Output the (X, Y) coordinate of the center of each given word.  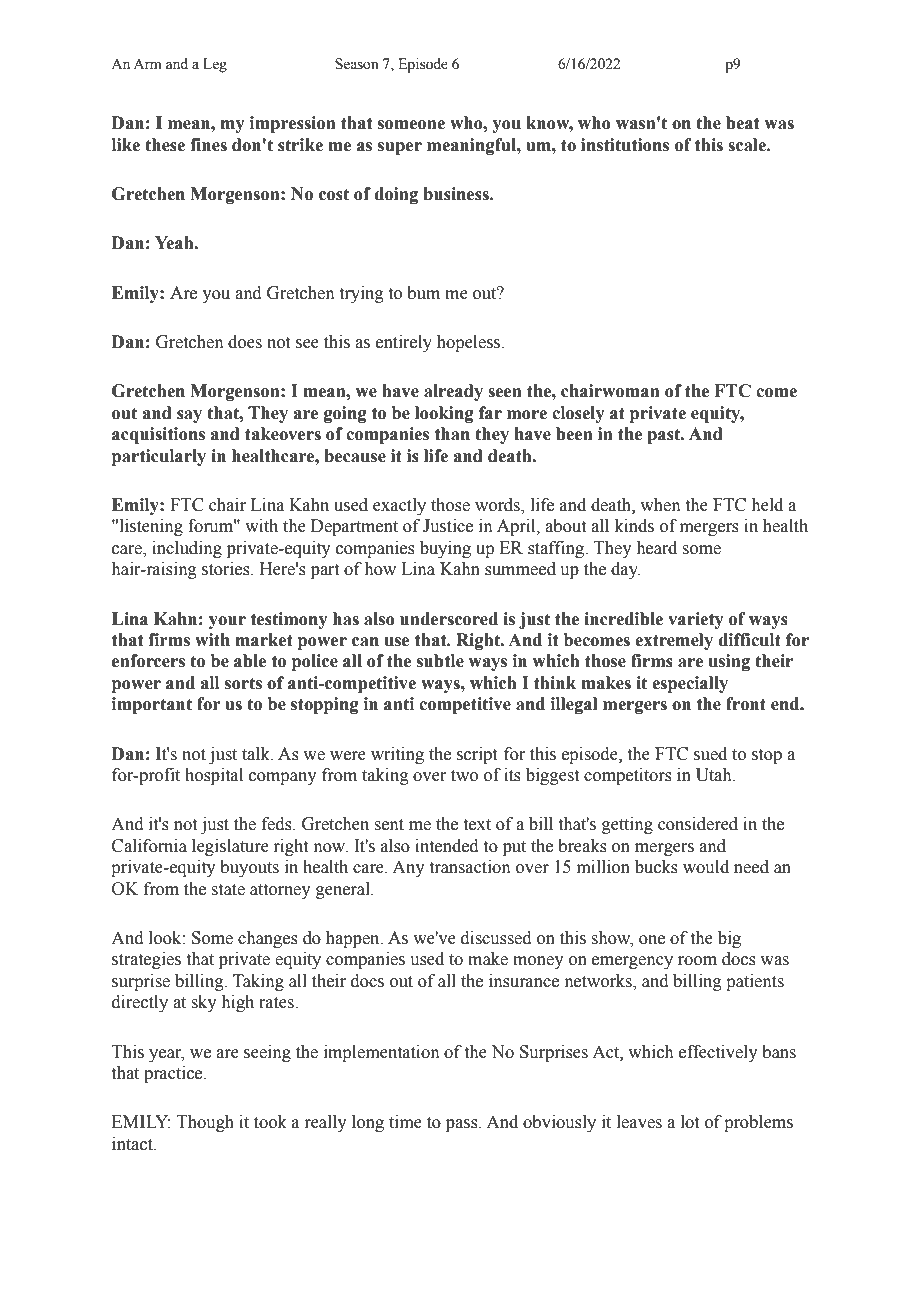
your (227, 622)
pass (463, 1125)
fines (208, 145)
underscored (449, 619)
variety (696, 620)
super (400, 148)
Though (205, 1123)
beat (742, 123)
